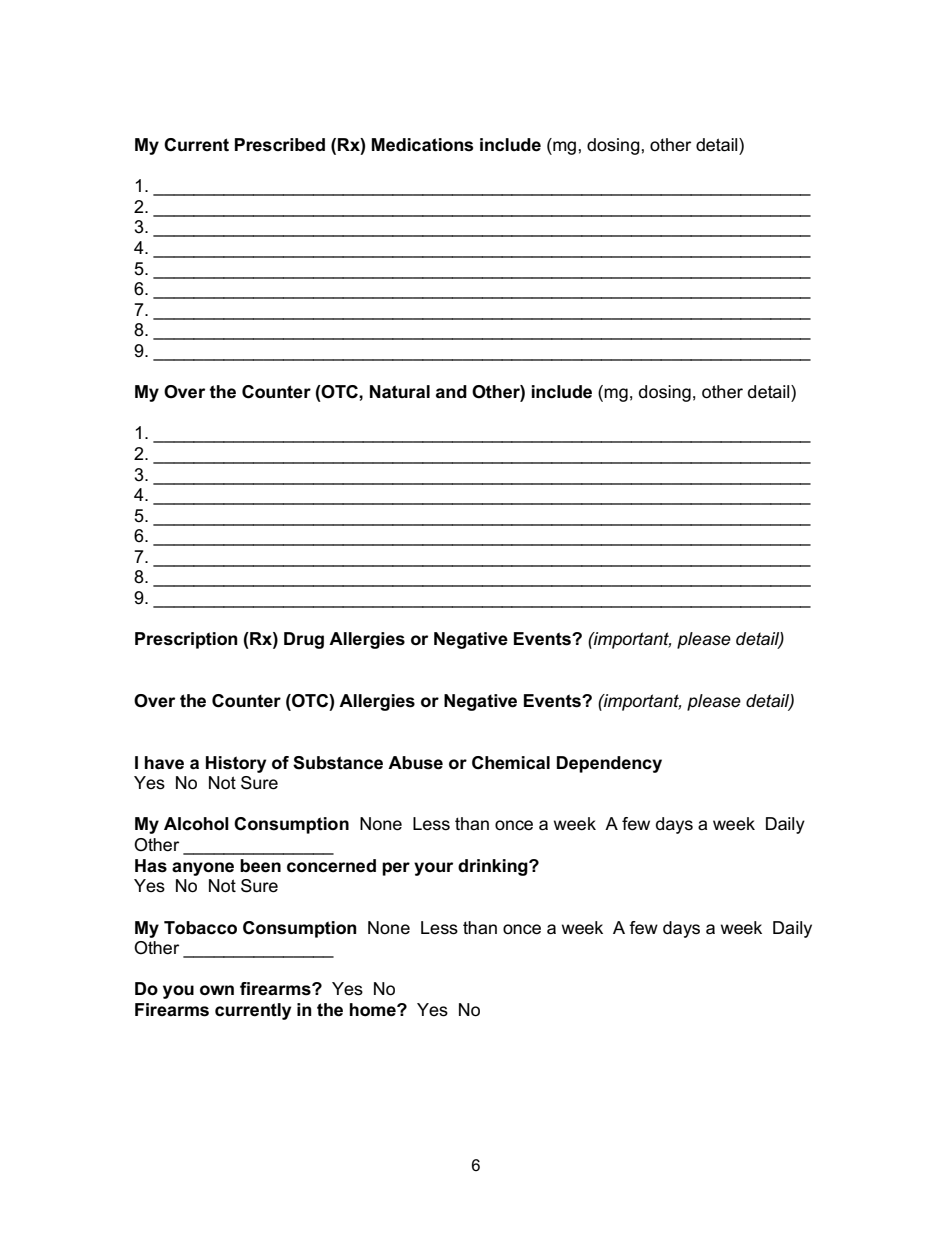 This screenshot has height=1233, width=952. I want to click on Dependency, so click(609, 764).
